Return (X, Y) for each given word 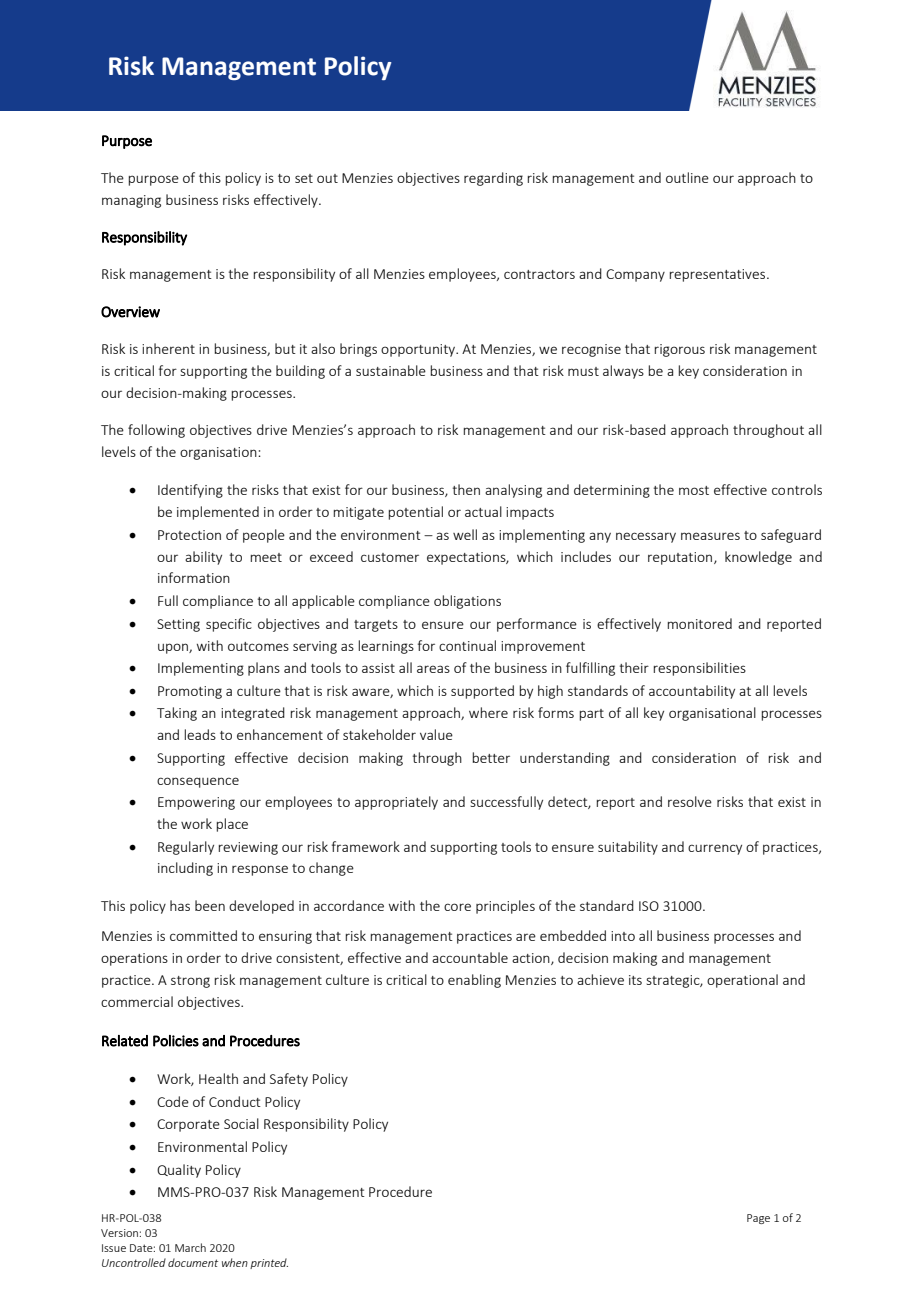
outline (687, 177)
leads (200, 734)
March (190, 1247)
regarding (493, 179)
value (436, 734)
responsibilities (699, 669)
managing (131, 201)
